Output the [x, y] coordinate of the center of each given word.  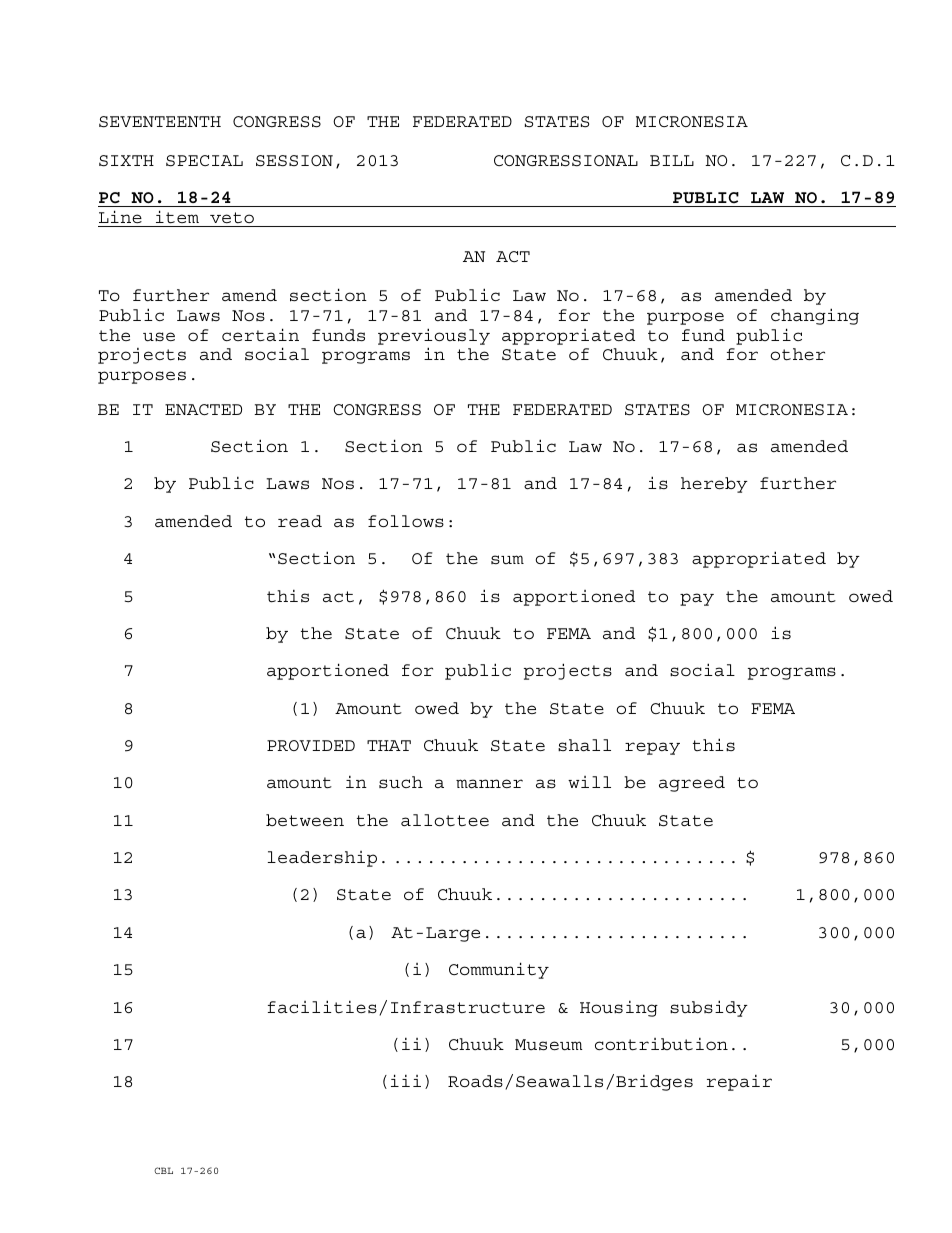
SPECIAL [204, 161]
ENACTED [203, 410]
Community [499, 970]
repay [652, 748]
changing [815, 316]
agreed [692, 784]
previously [434, 336]
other [798, 354]
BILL [672, 160]
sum [507, 559]
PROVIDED [311, 745]
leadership [322, 859]
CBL [163, 1170]
